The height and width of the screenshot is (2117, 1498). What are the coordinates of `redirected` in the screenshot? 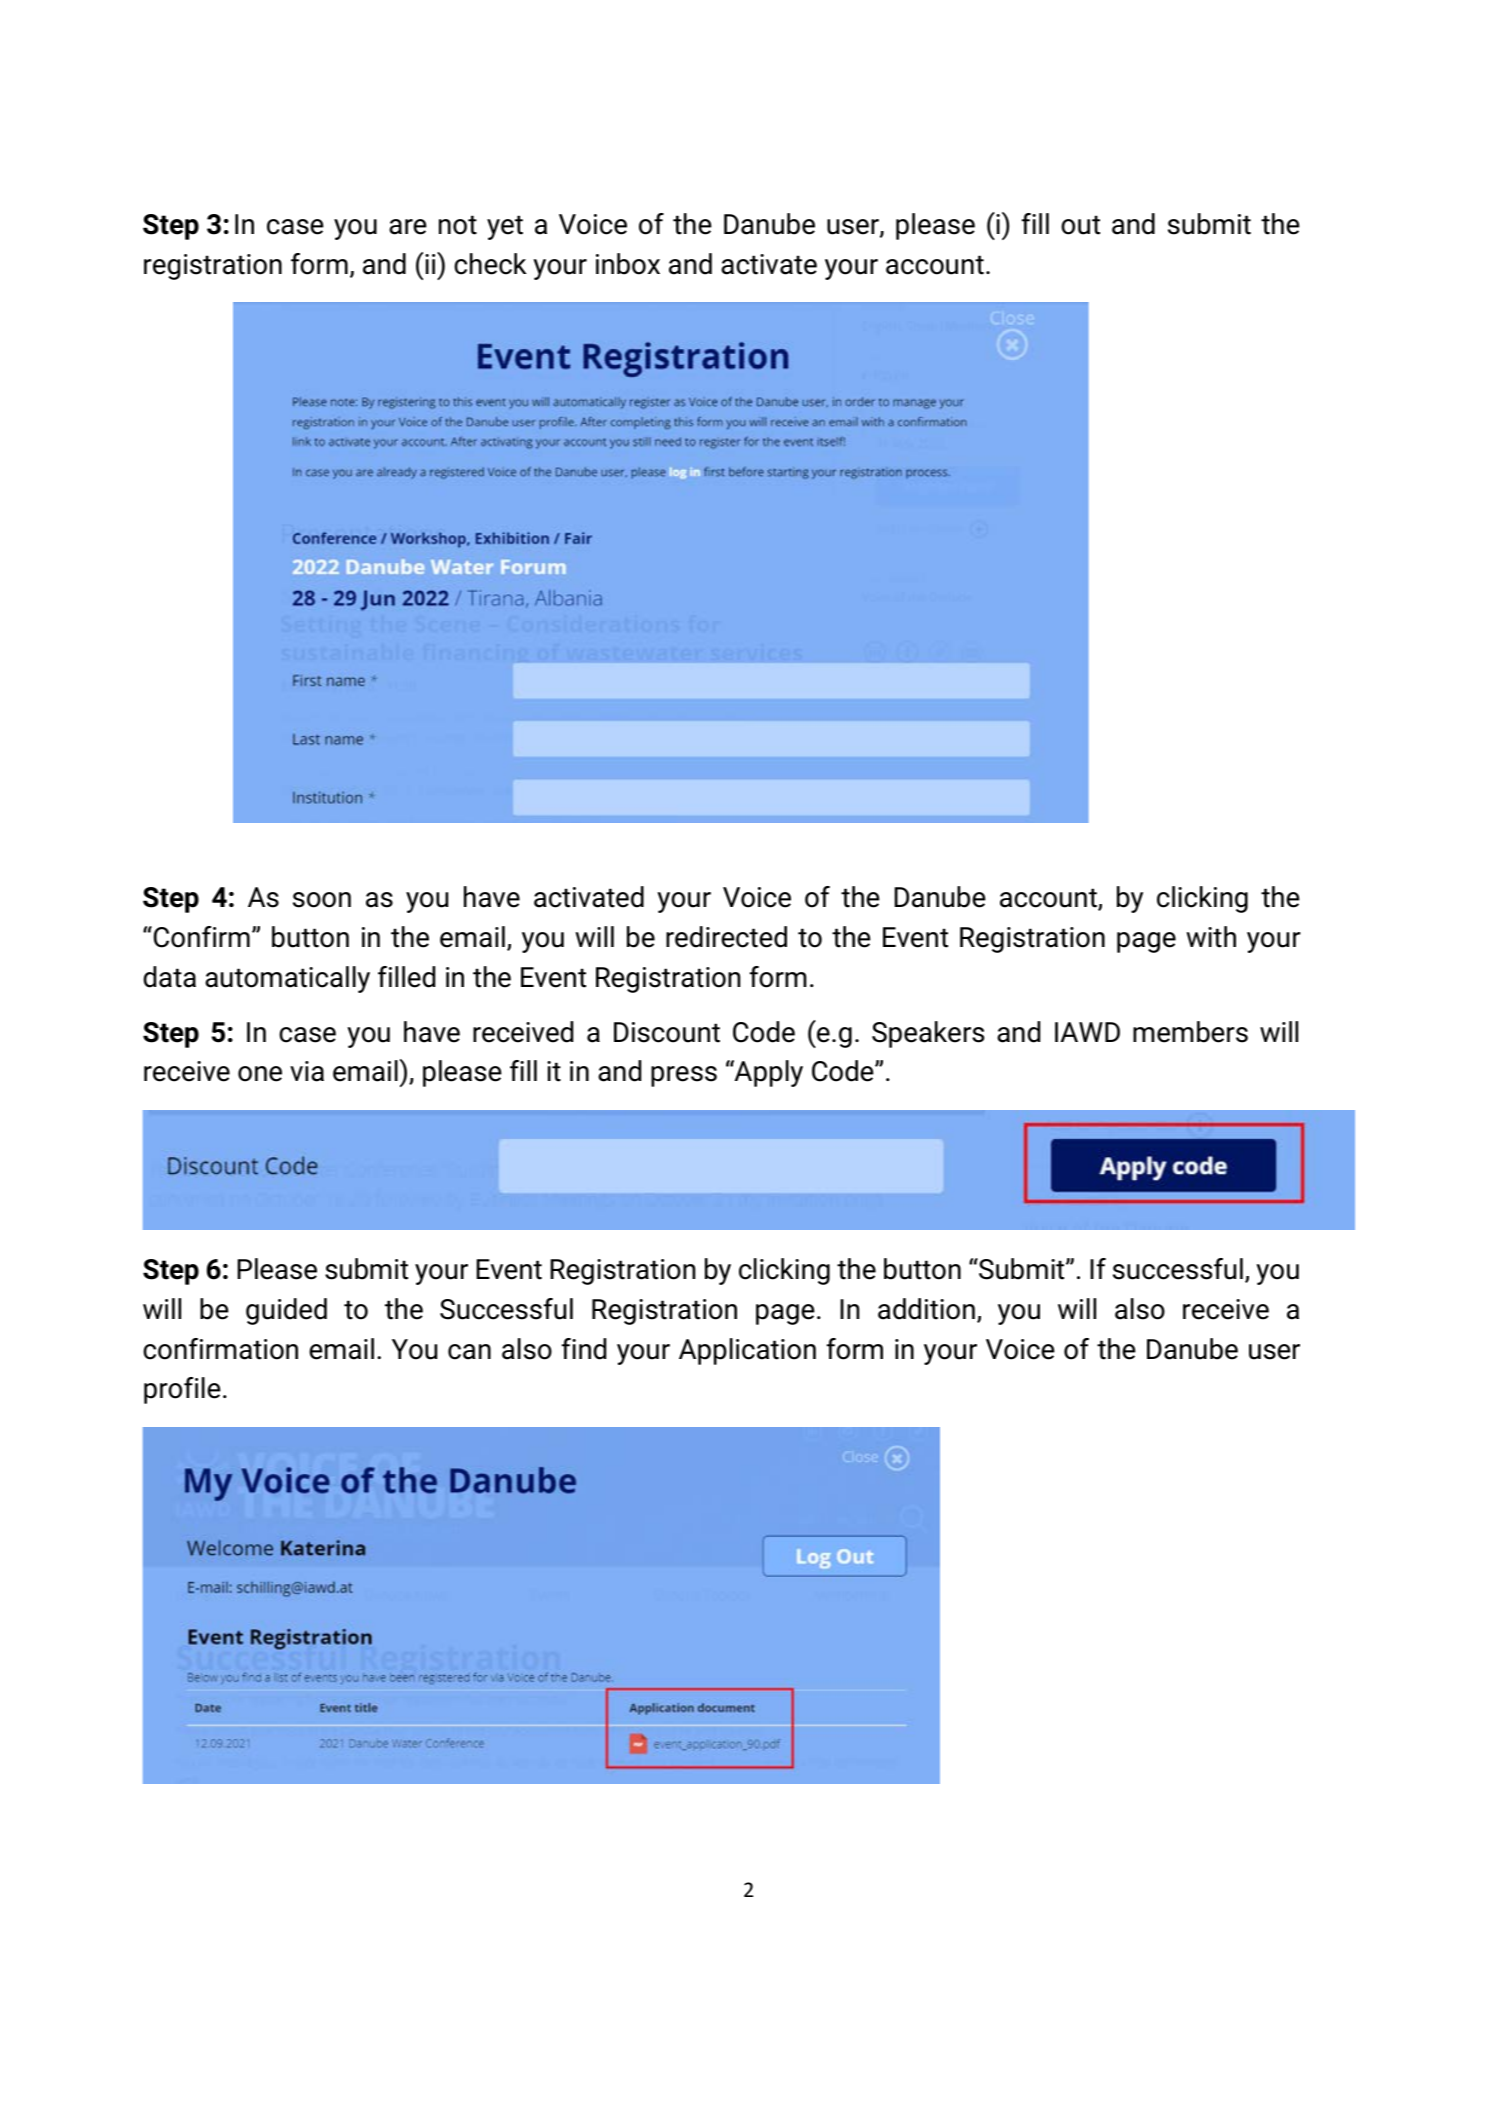 It's located at (726, 937).
